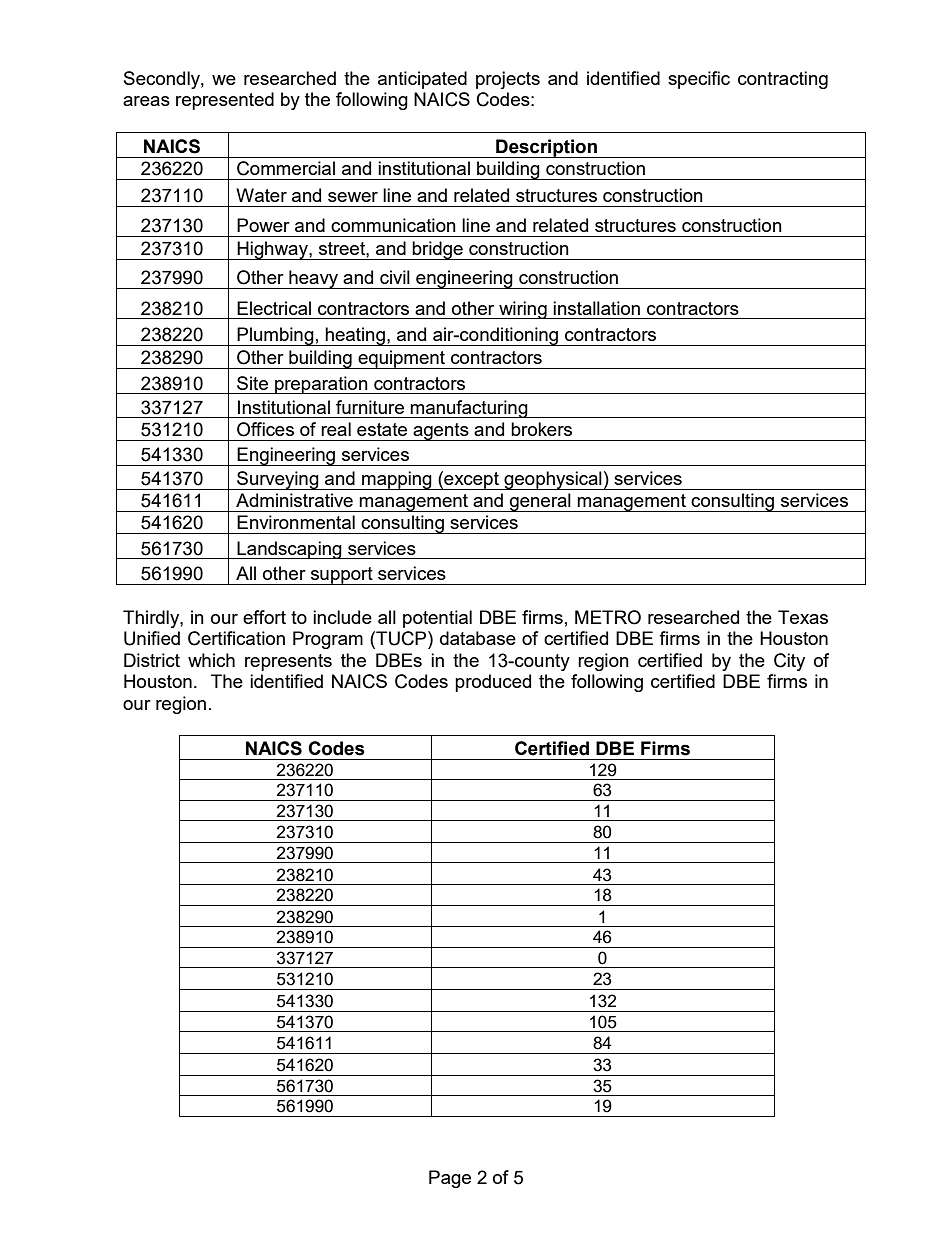 Image resolution: width=952 pixels, height=1233 pixels. I want to click on City, so click(789, 662).
